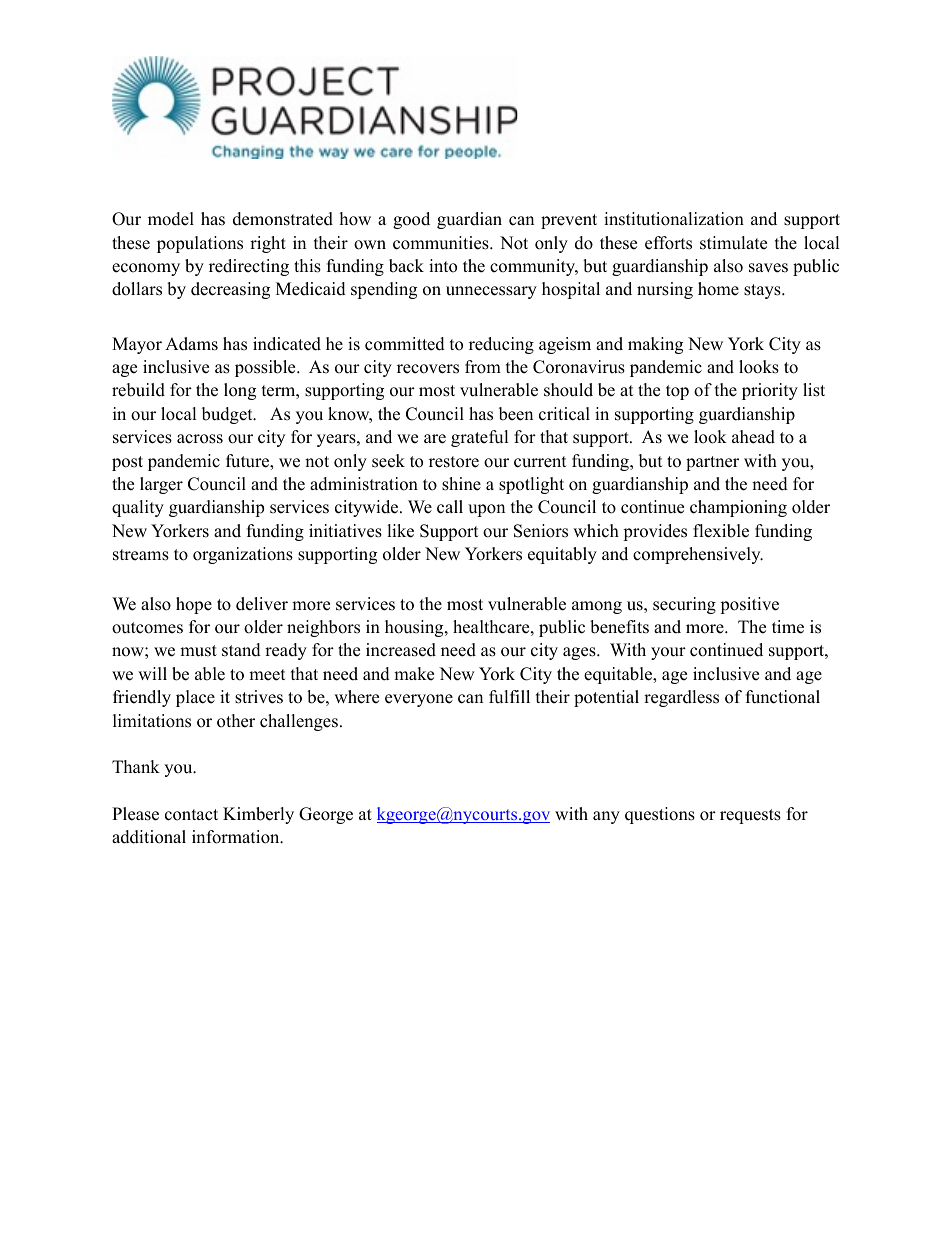 This screenshot has height=1233, width=952. I want to click on housing, so click(415, 628).
